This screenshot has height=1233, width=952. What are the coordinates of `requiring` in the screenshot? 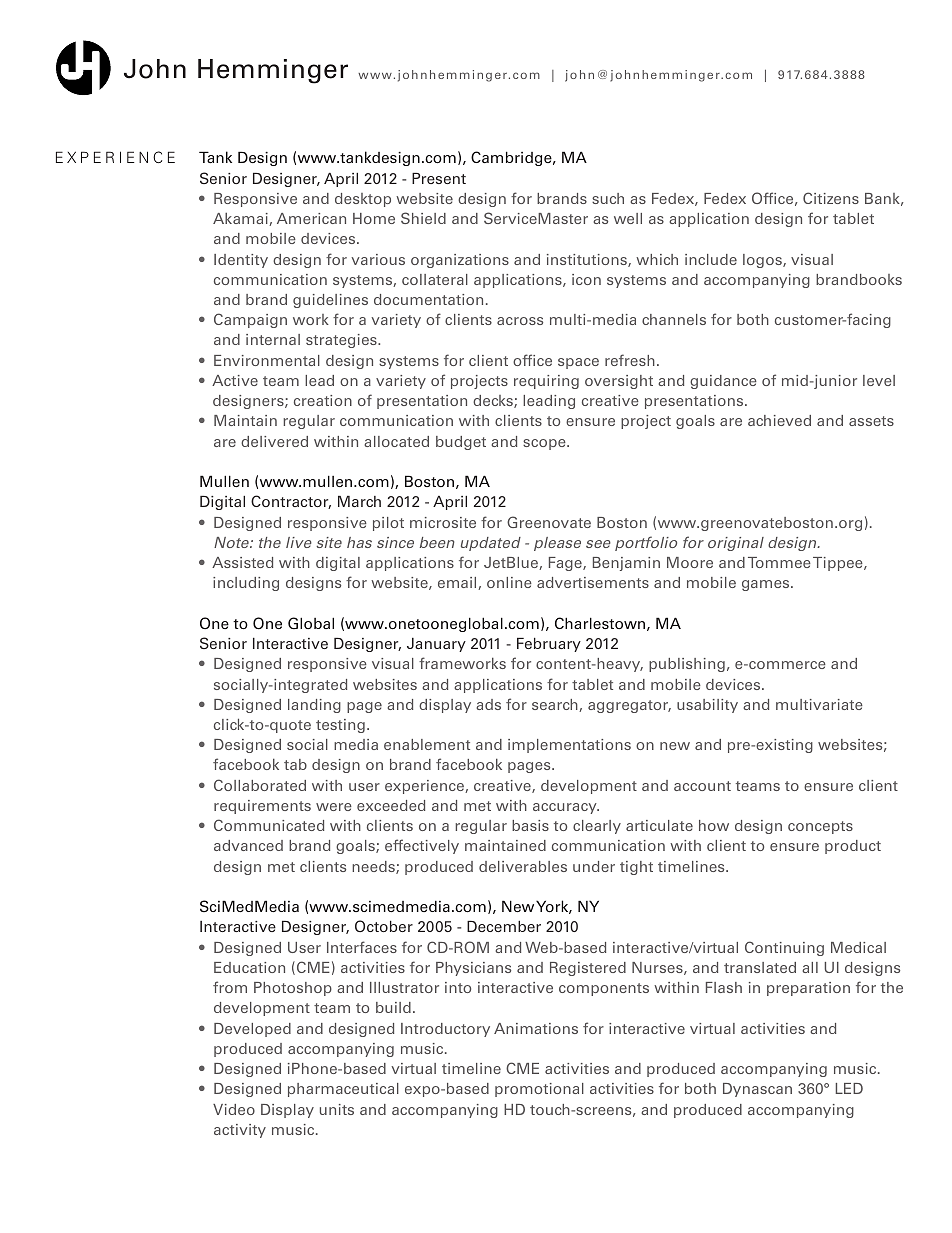 It's located at (546, 382).
